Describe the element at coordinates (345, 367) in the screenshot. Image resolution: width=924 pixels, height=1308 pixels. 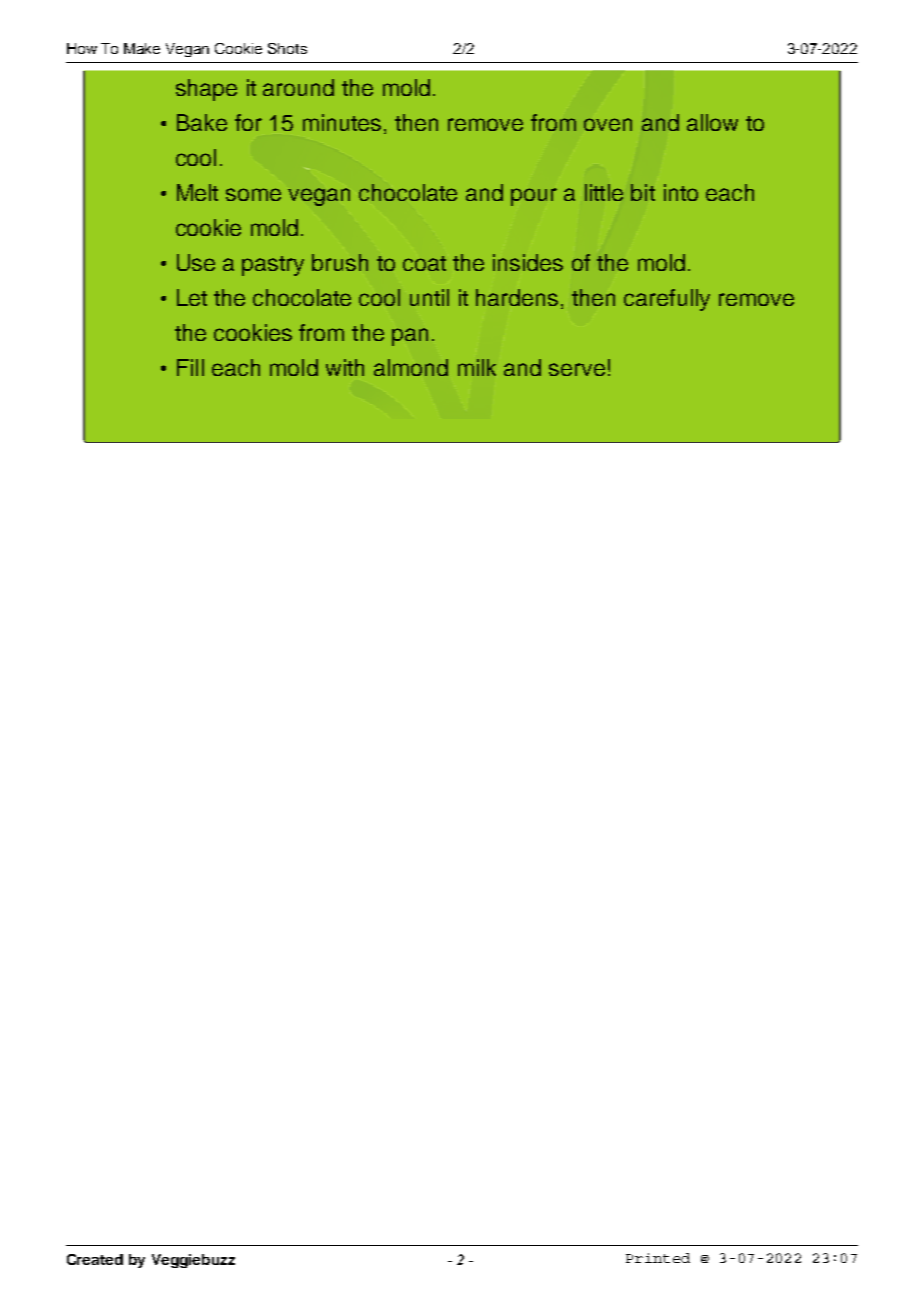
I see `with` at that location.
